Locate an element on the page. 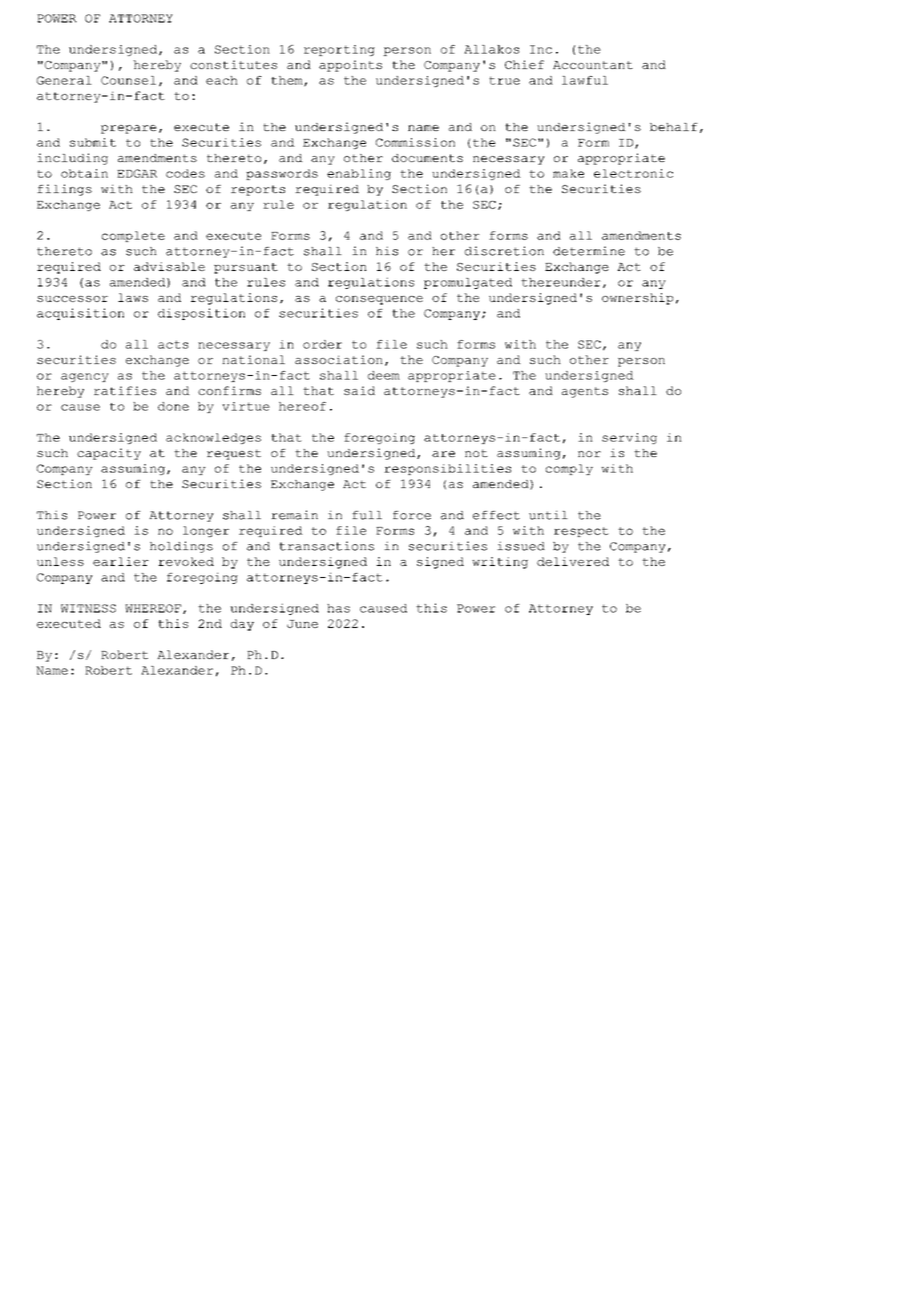 Image resolution: width=924 pixels, height=1308 pixels. has is located at coordinates (338, 608).
